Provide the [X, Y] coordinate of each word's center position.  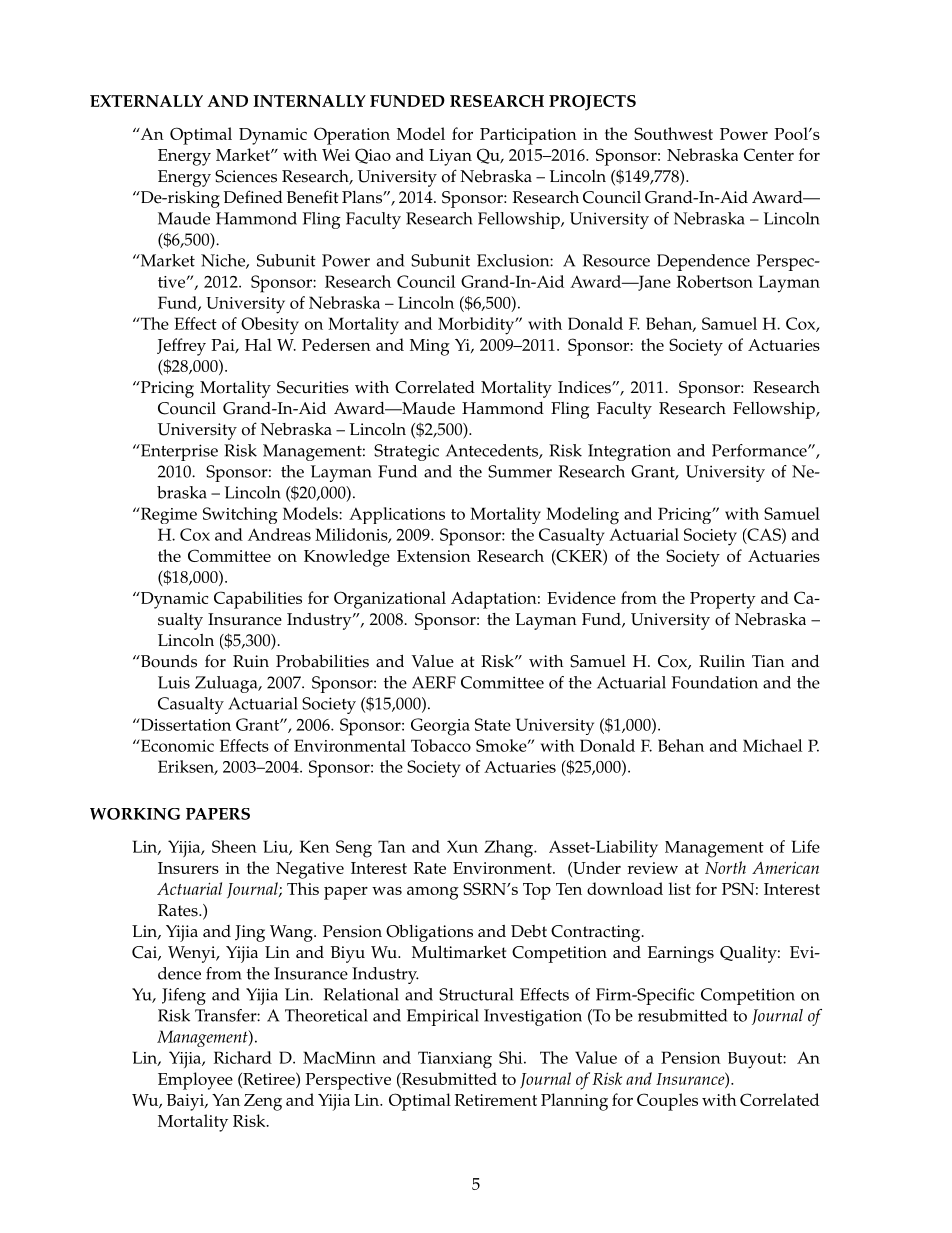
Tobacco [441, 745]
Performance [760, 450]
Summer [520, 471]
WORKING [135, 814]
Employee [195, 1081]
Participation [528, 136]
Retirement [496, 1100]
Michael [772, 745]
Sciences [246, 176]
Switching [240, 515]
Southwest [673, 133]
